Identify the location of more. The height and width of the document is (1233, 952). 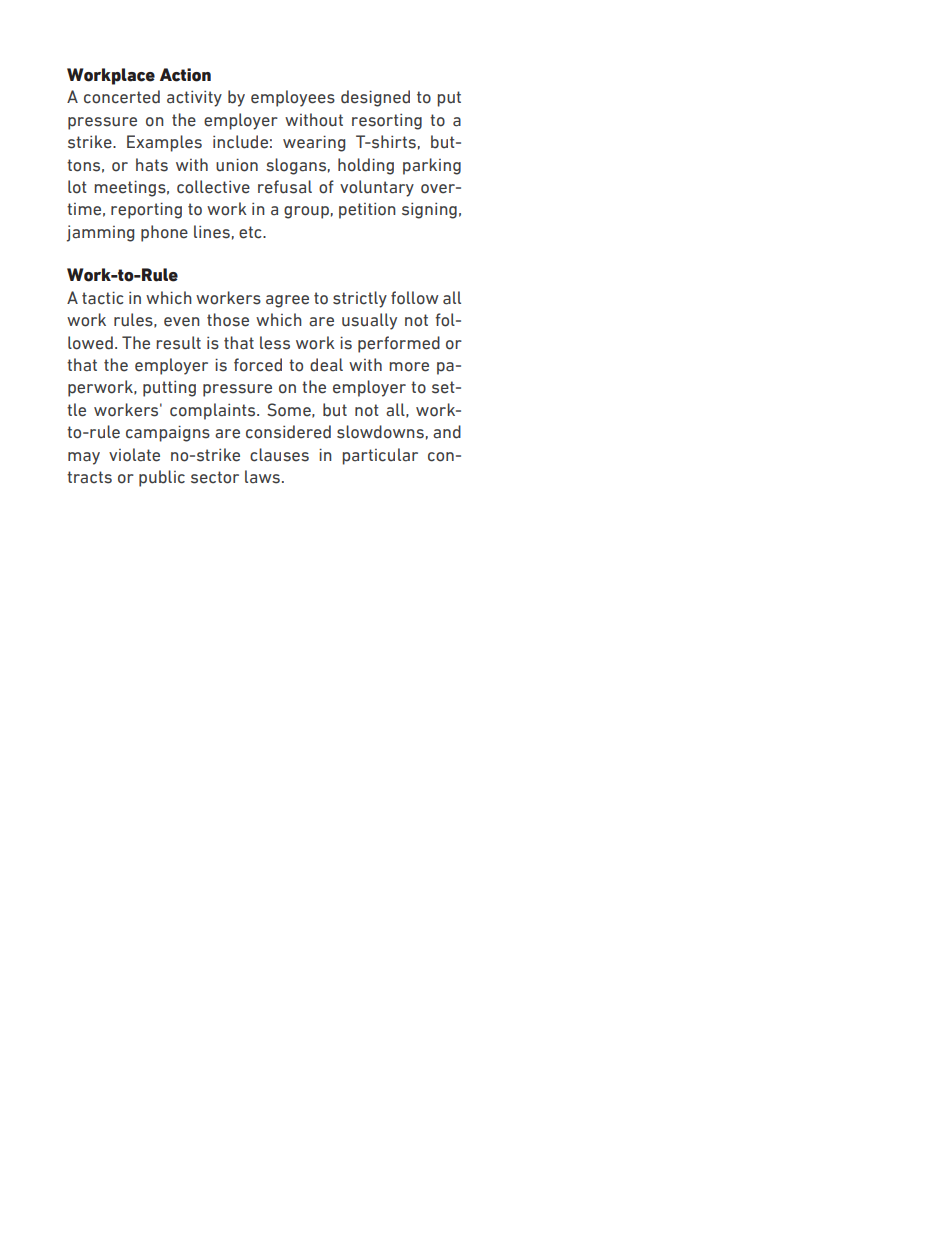
(409, 367).
